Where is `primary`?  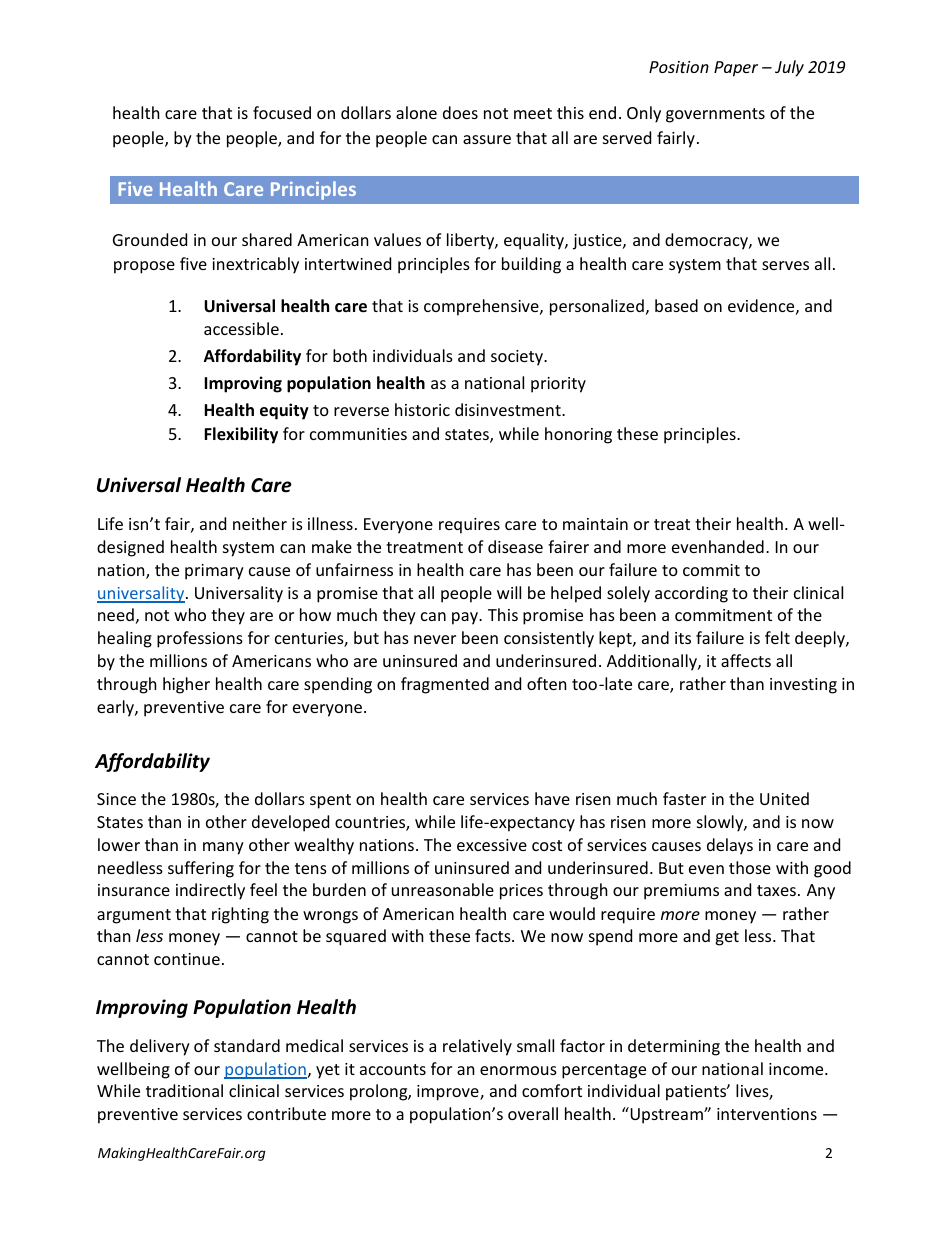 primary is located at coordinates (214, 572).
